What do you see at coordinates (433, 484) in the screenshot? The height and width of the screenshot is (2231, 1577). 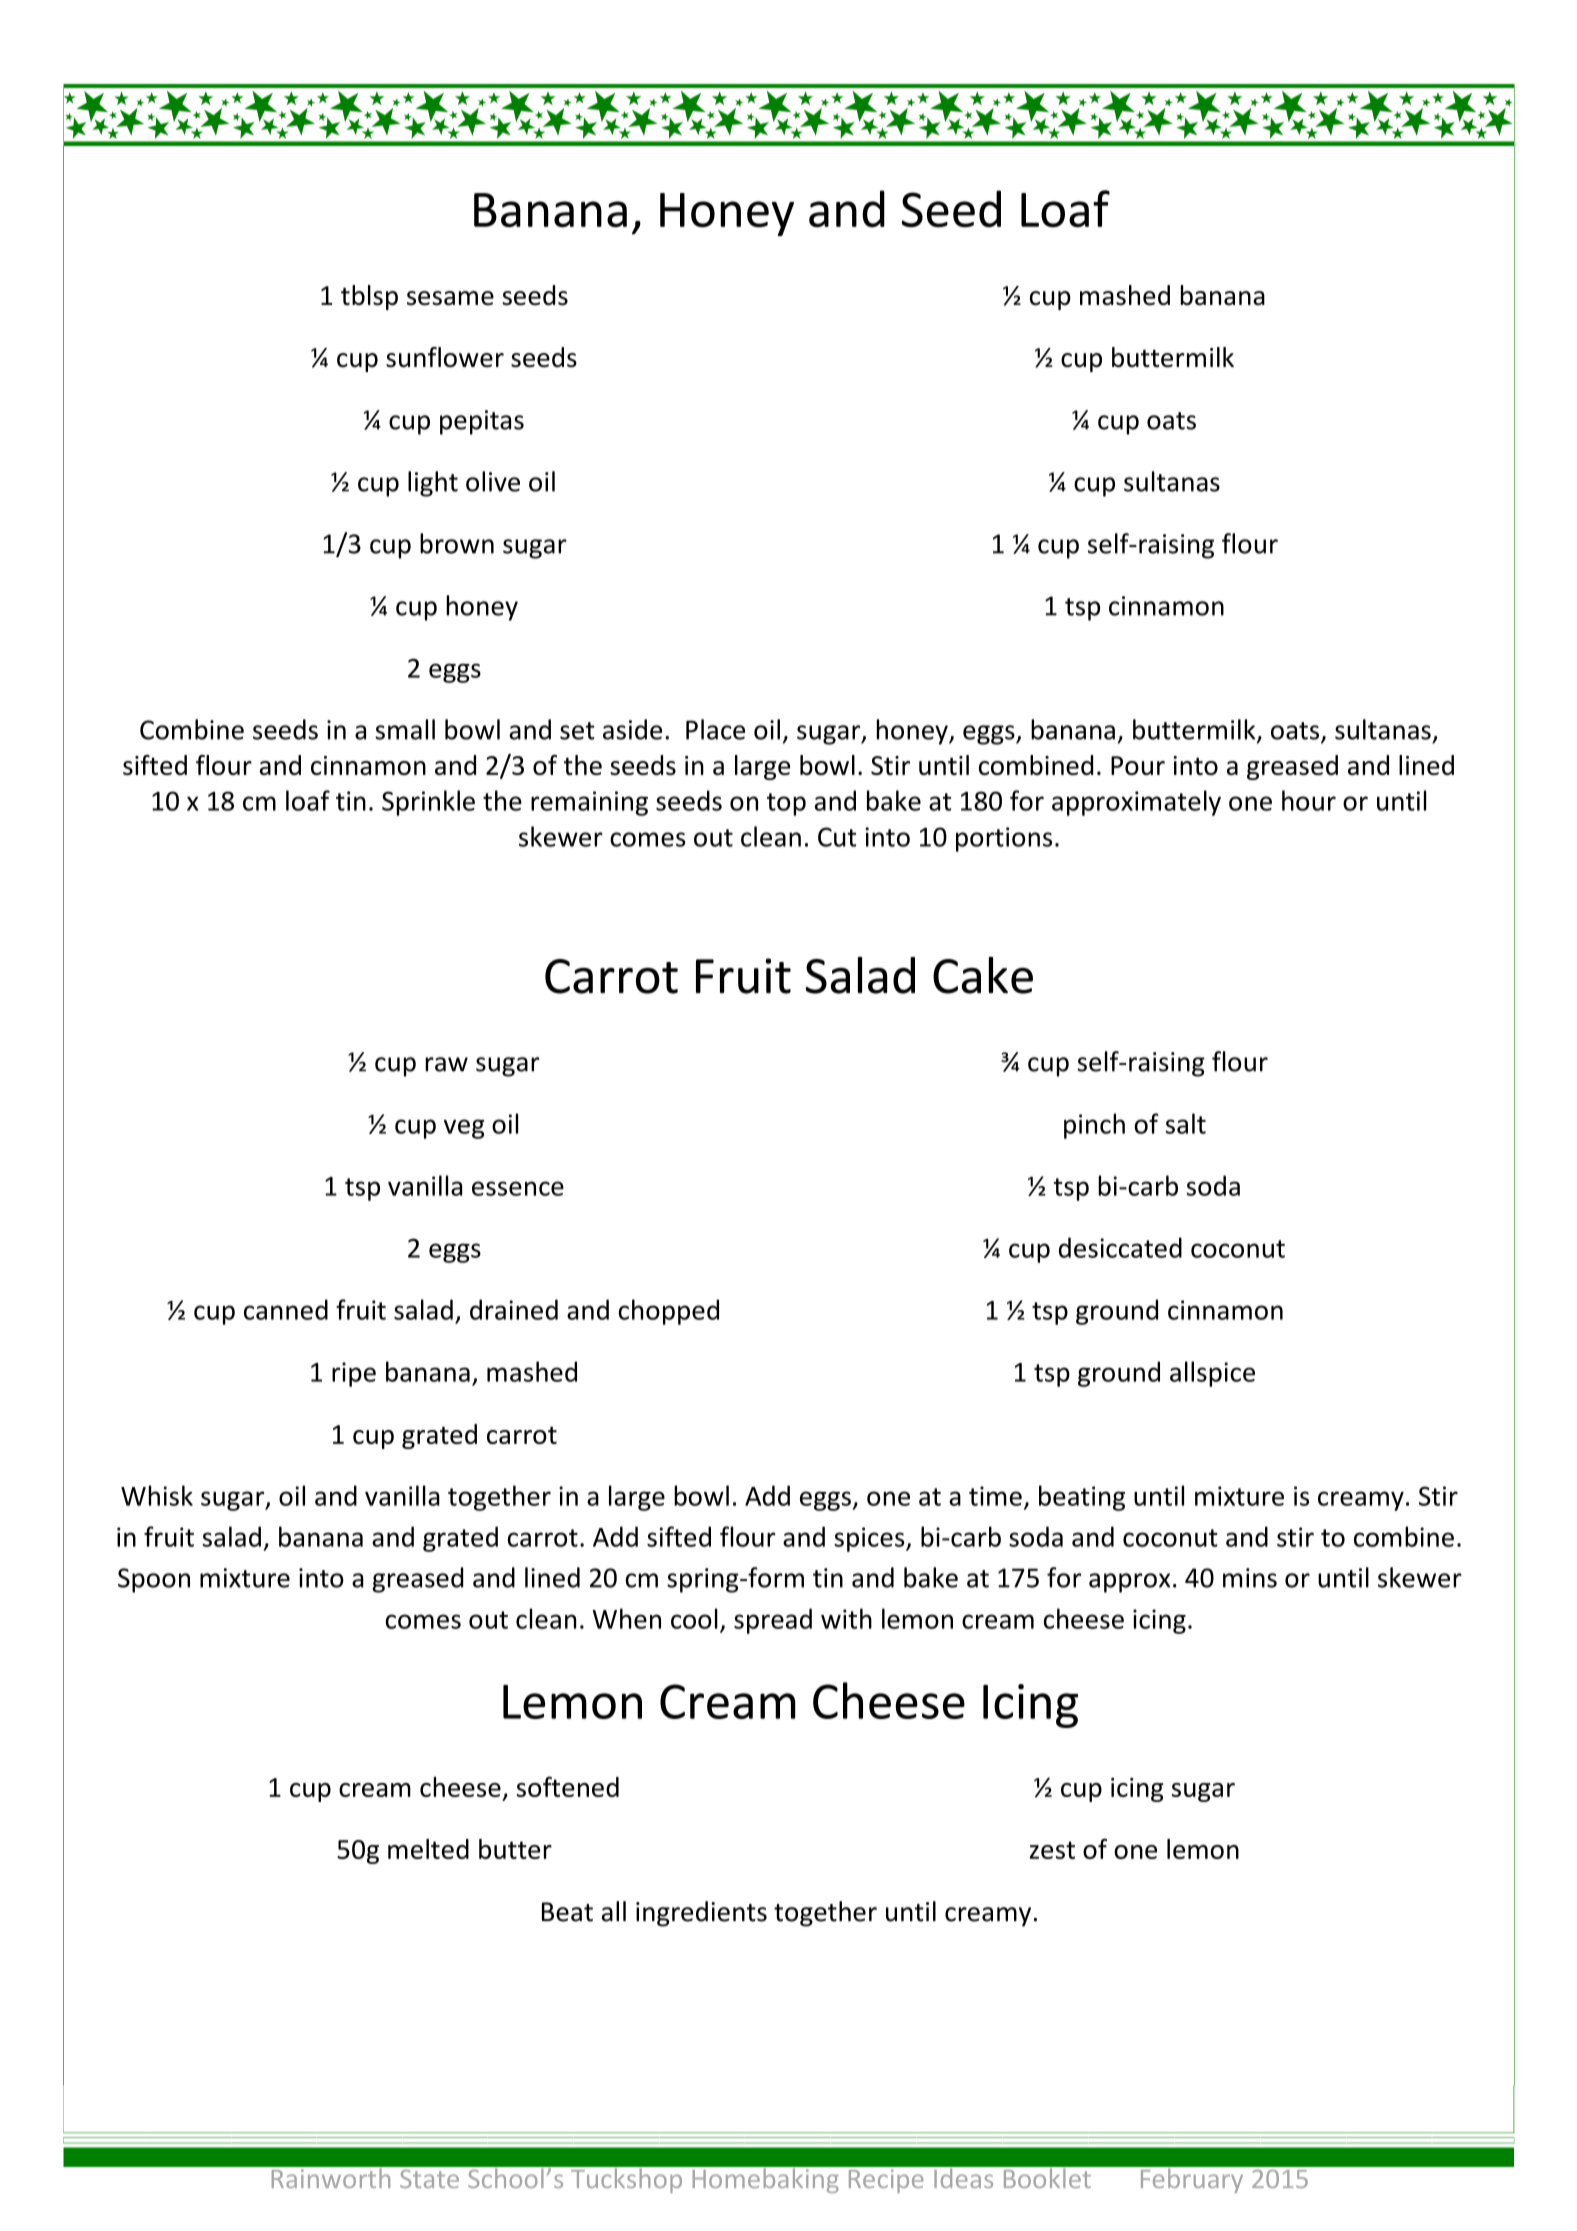 I see `light` at bounding box center [433, 484].
